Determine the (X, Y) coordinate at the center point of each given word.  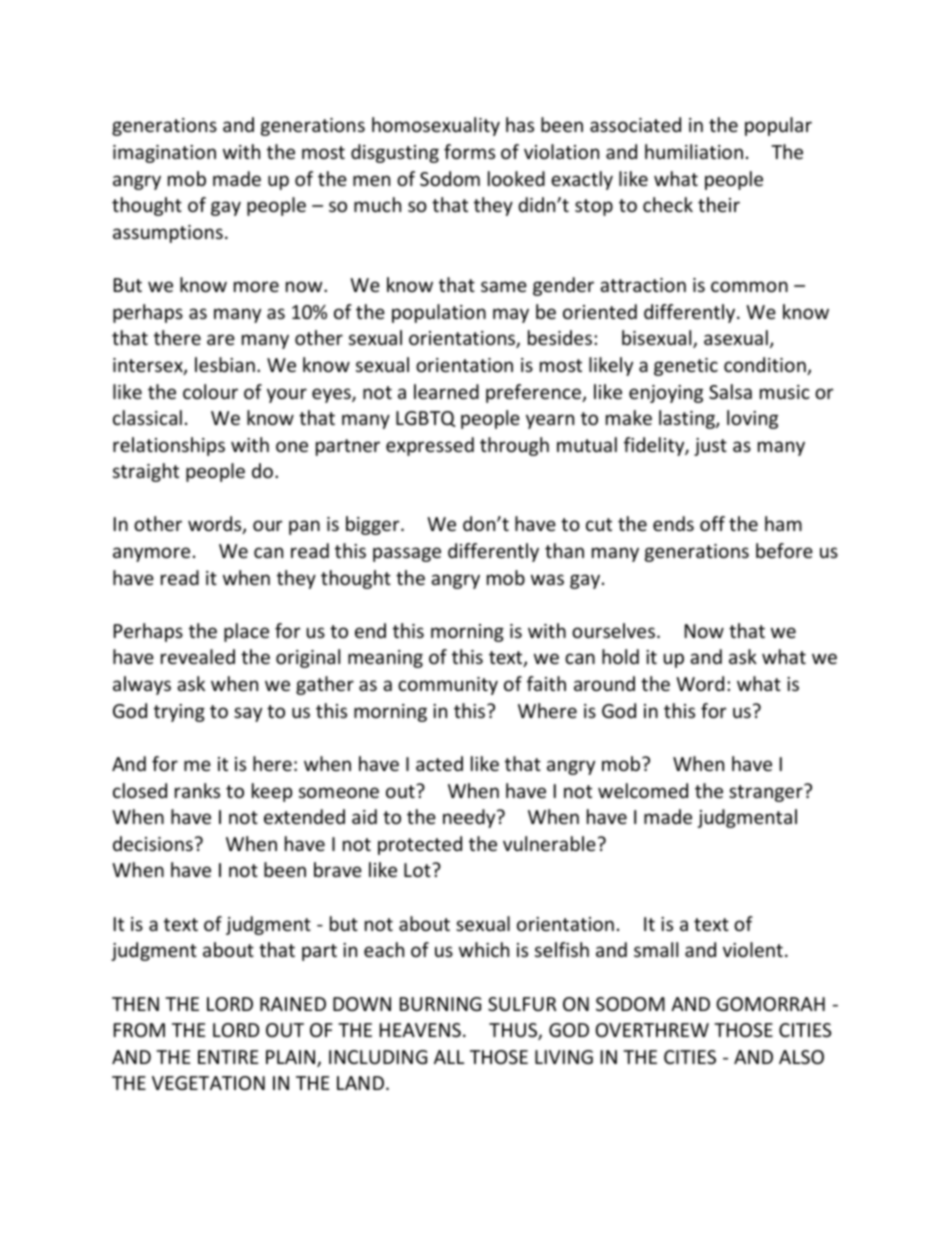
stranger (767, 793)
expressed (430, 446)
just (710, 447)
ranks (197, 790)
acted (439, 763)
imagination (164, 154)
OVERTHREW (652, 1030)
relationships (169, 446)
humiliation (694, 151)
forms (469, 151)
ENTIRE (228, 1057)
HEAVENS (420, 1030)
